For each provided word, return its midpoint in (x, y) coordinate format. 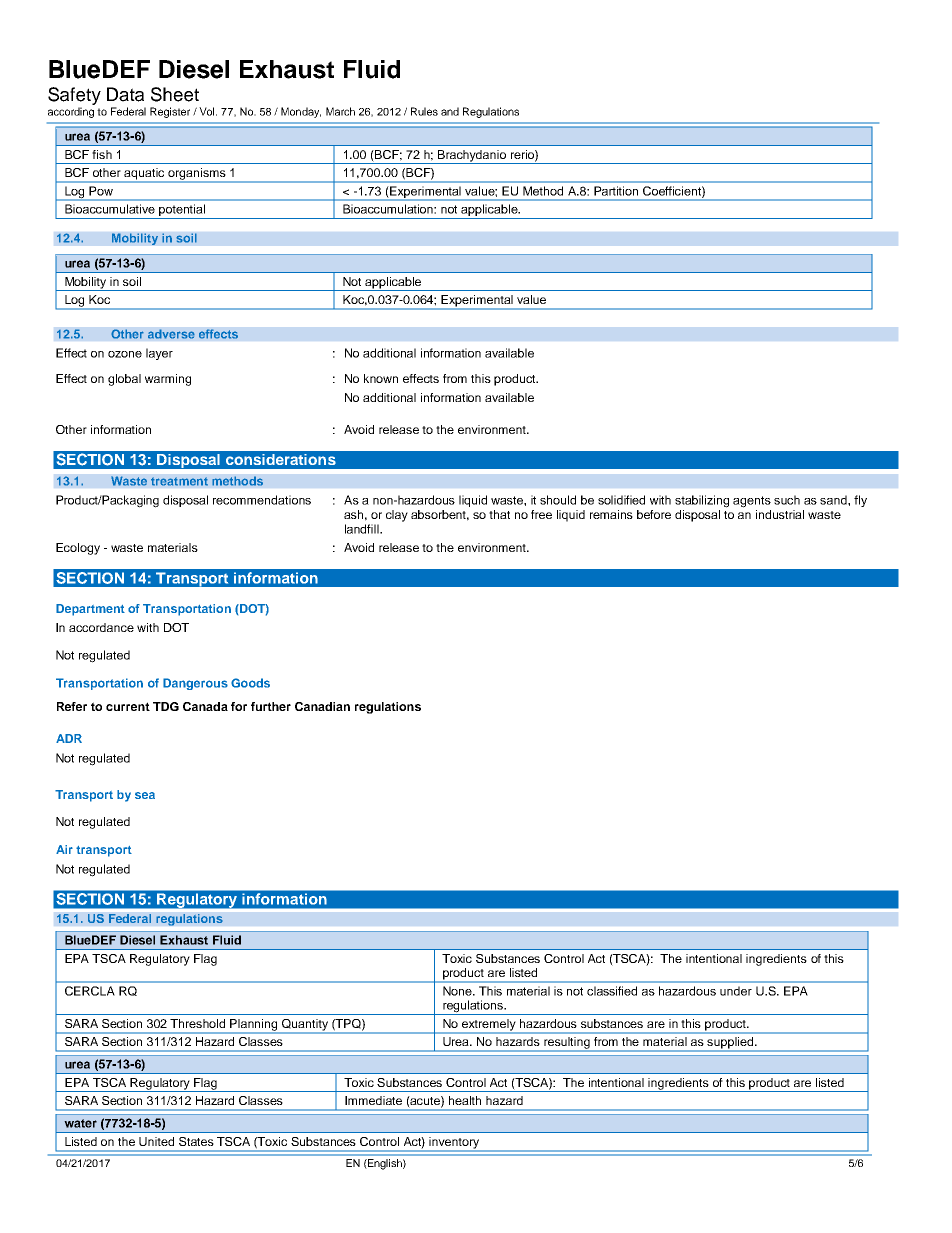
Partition (616, 191)
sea (145, 795)
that (499, 514)
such (787, 500)
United (156, 1141)
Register (170, 112)
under (736, 991)
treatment (179, 481)
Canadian (322, 706)
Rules (424, 111)
